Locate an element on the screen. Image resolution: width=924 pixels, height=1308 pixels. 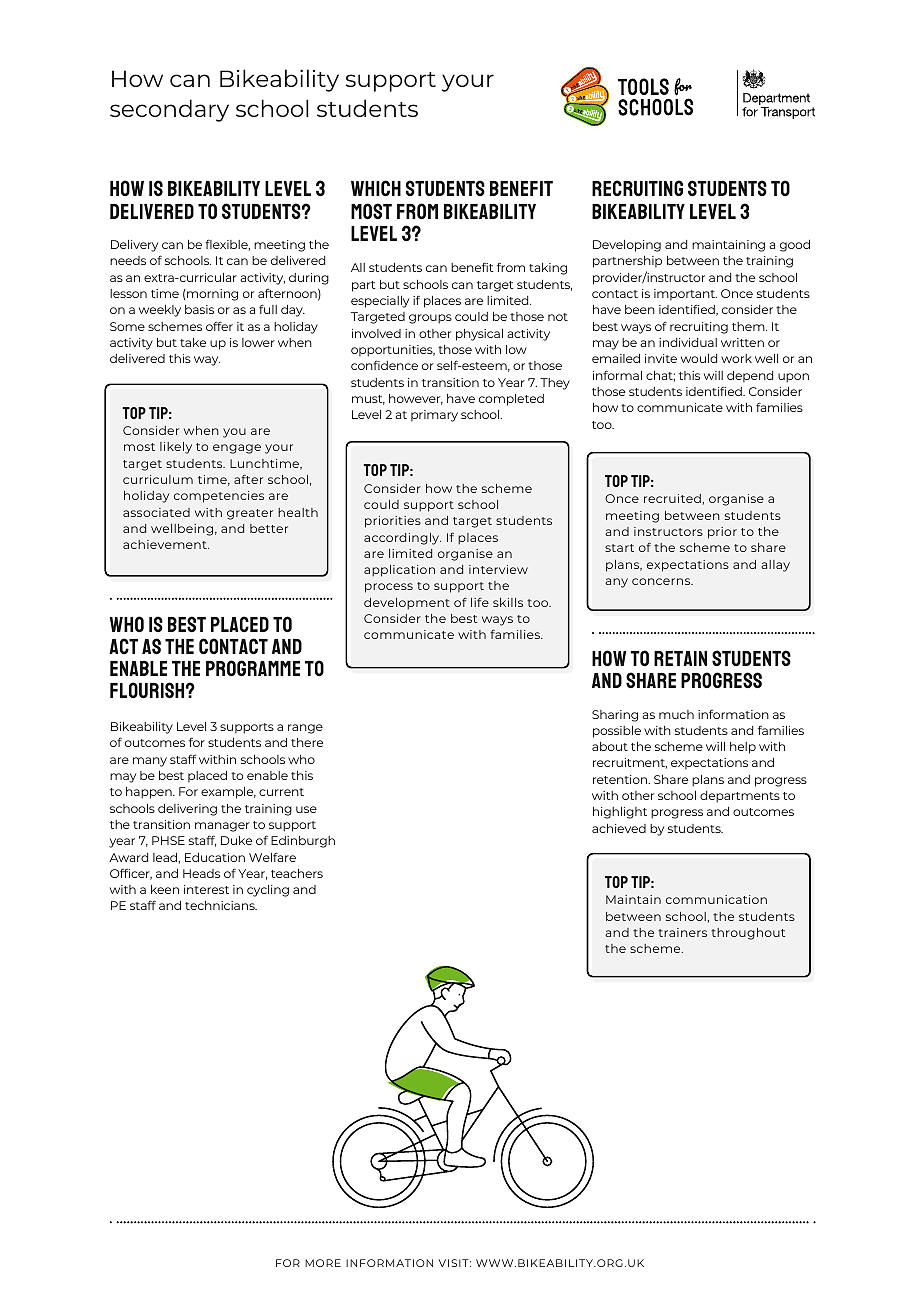
Edinburgh is located at coordinates (303, 842).
